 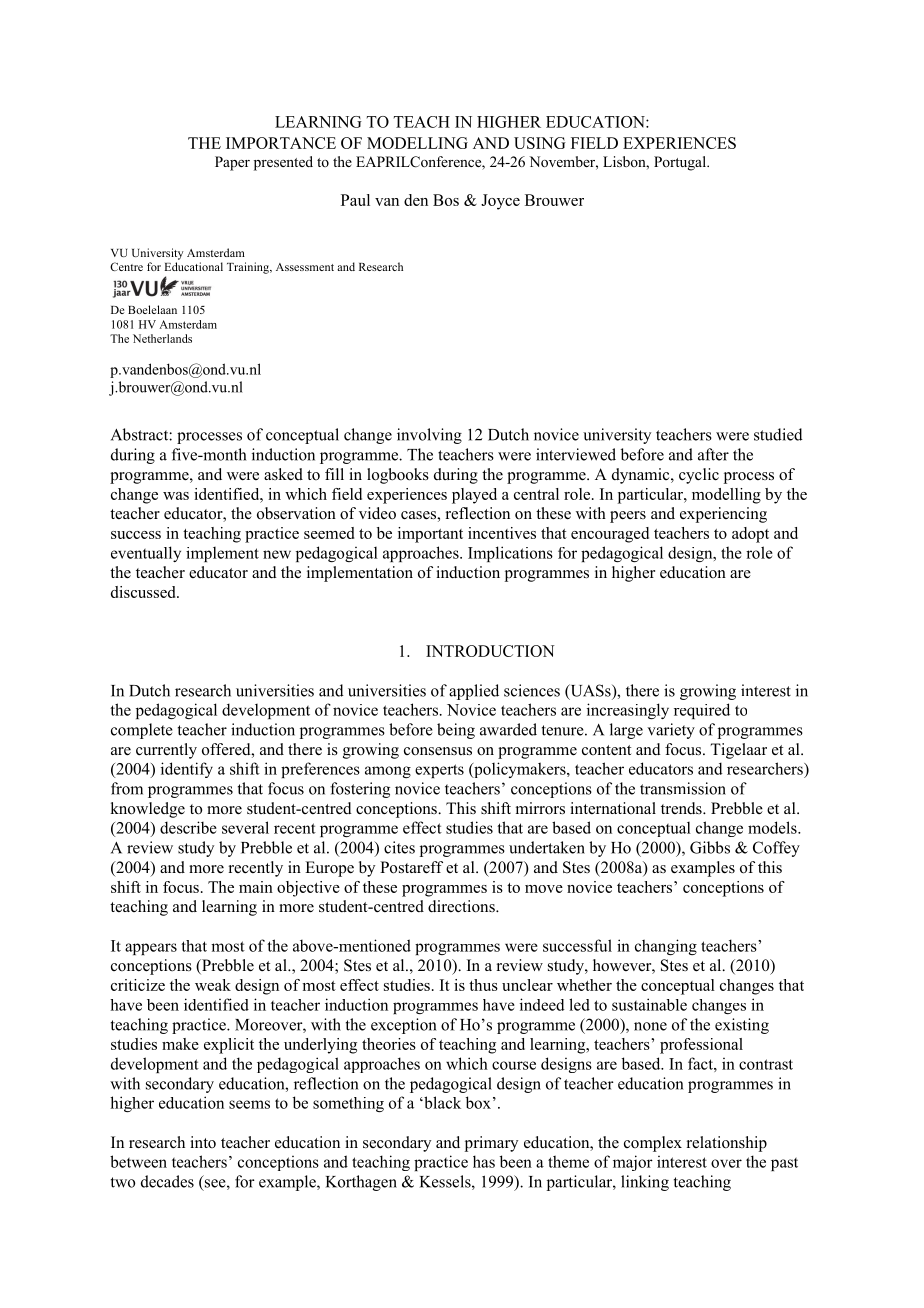 What do you see at coordinates (429, 436) in the screenshot?
I see `involving` at bounding box center [429, 436].
